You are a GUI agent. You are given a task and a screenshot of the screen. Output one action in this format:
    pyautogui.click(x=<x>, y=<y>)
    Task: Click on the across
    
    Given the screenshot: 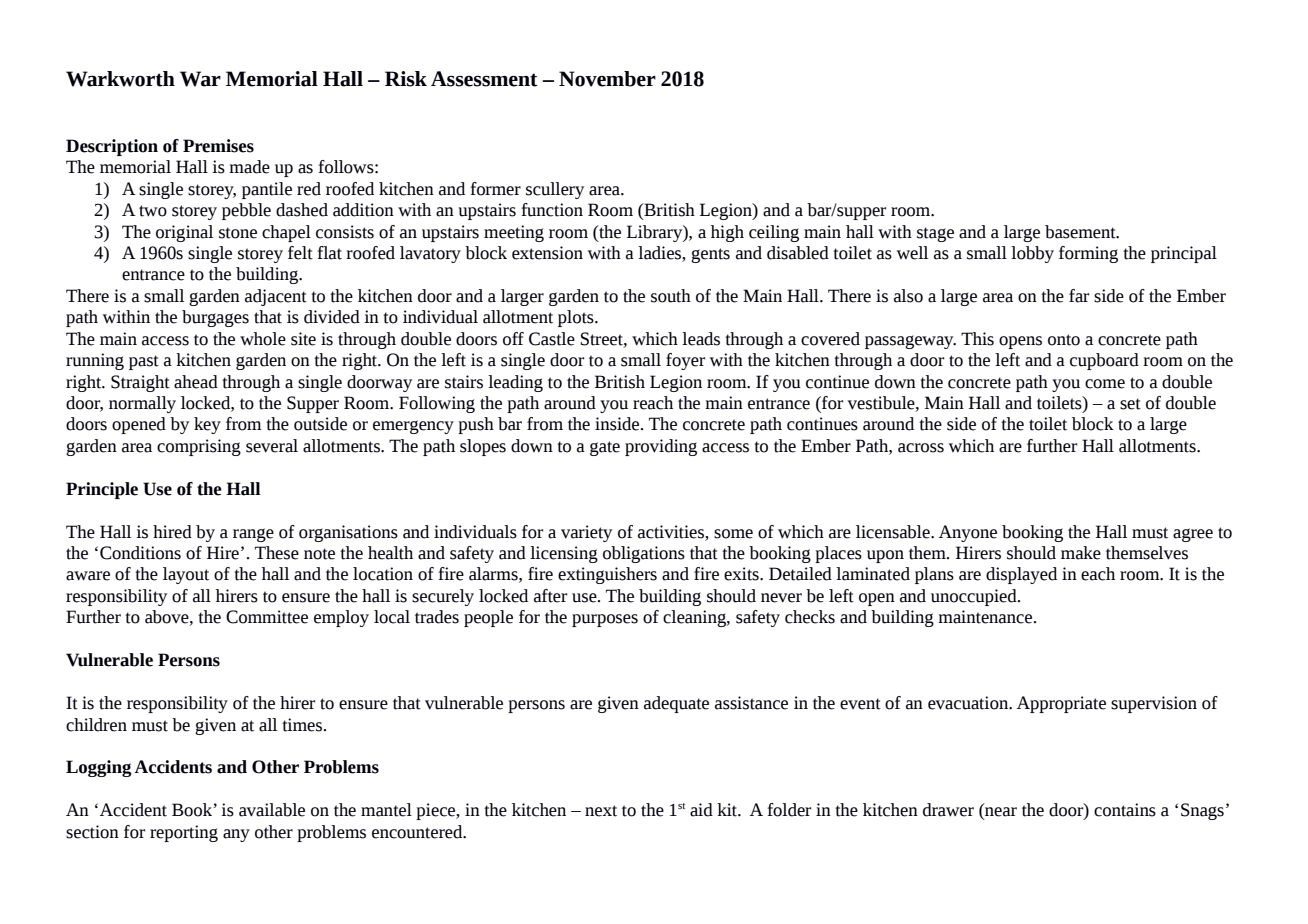 What is the action you would take?
    pyautogui.click(x=921, y=448)
